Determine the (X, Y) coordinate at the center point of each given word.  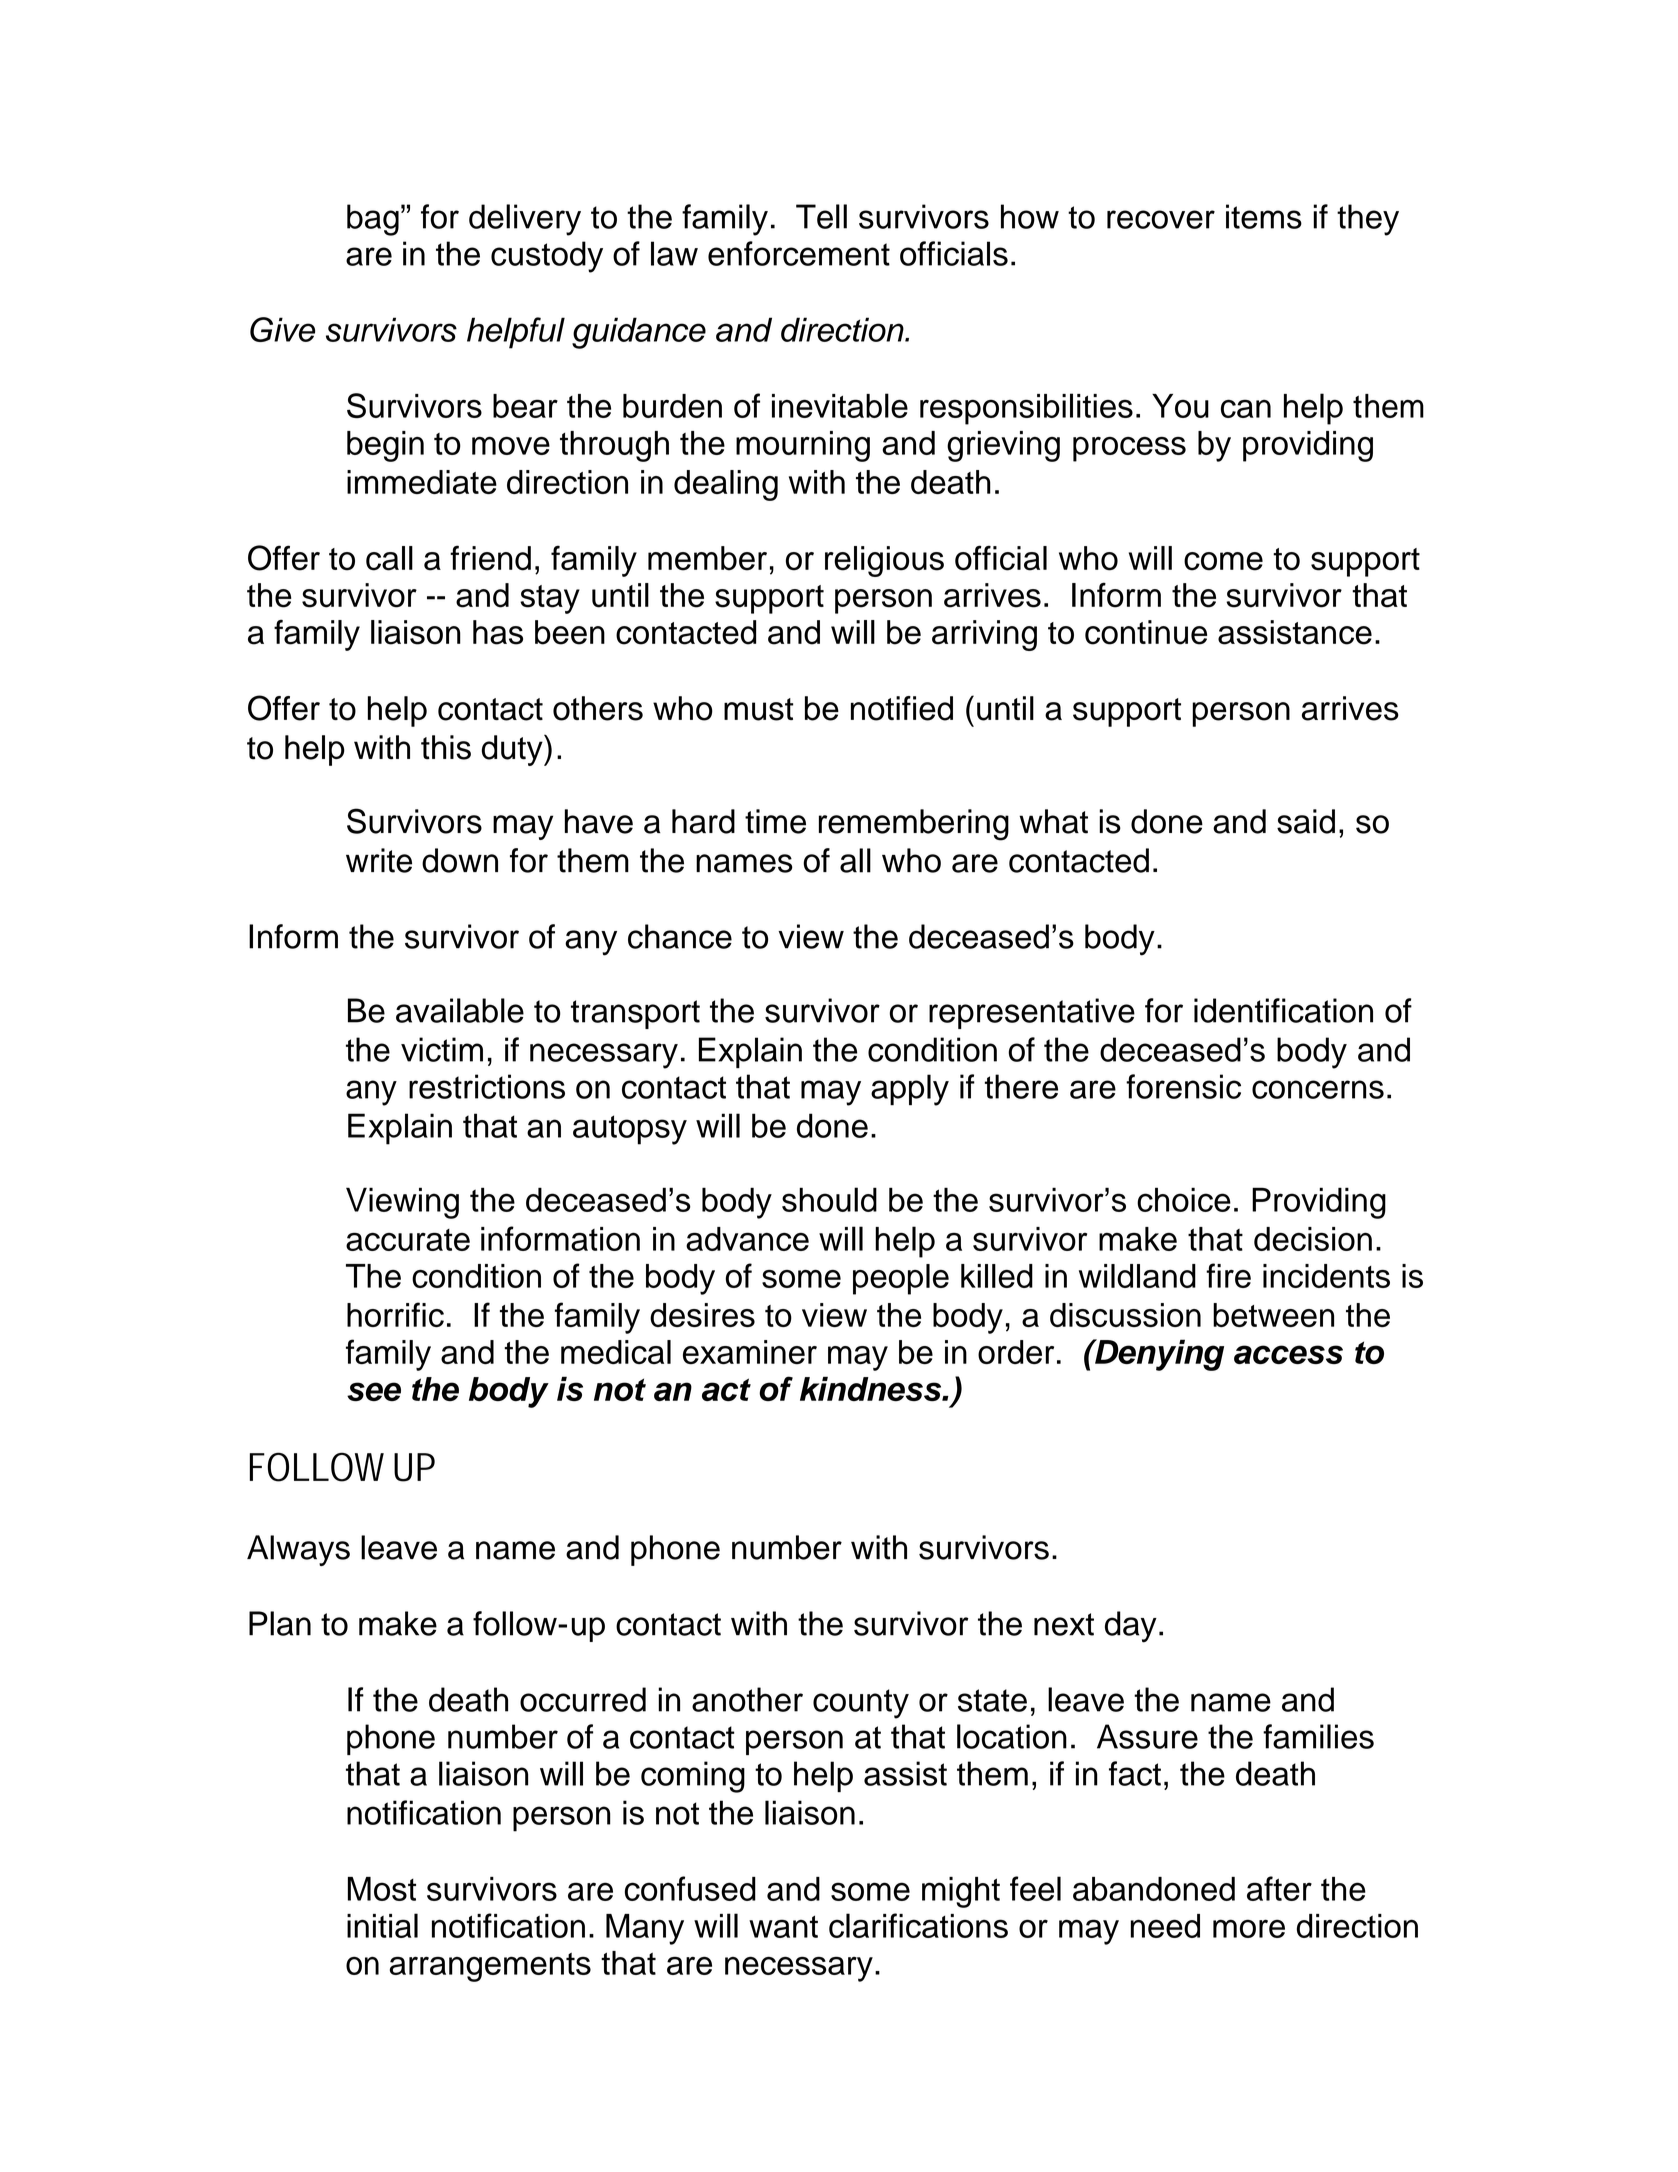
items (1264, 216)
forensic (1183, 1086)
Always (298, 1550)
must (758, 709)
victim (442, 1049)
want (783, 1926)
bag (373, 220)
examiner (750, 1352)
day (1131, 1627)
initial (382, 1925)
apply (910, 1090)
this (446, 747)
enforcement (799, 253)
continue (1146, 632)
